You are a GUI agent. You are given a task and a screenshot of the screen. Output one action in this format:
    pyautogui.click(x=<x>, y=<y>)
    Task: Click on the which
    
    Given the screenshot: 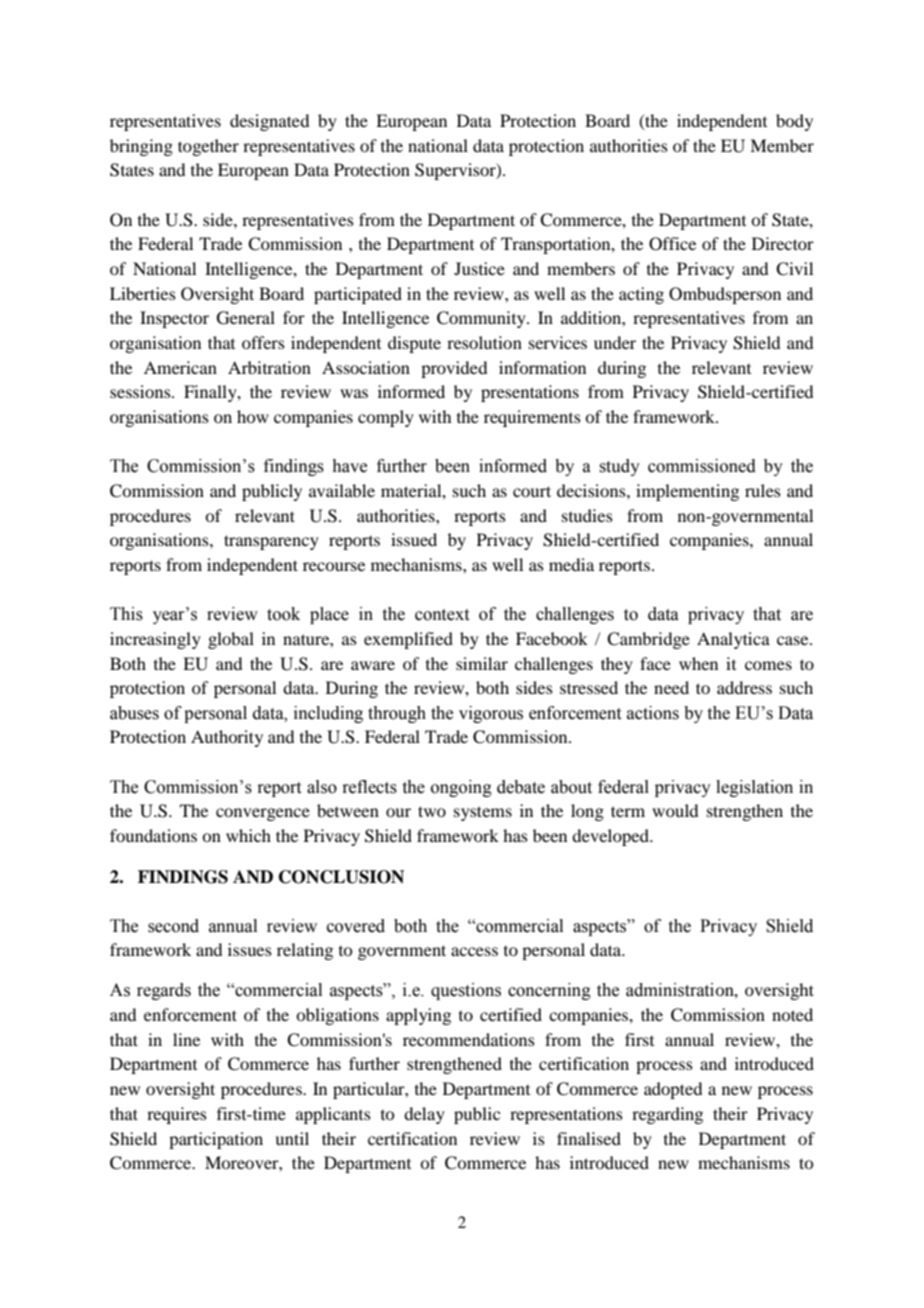 What is the action you would take?
    pyautogui.click(x=248, y=835)
